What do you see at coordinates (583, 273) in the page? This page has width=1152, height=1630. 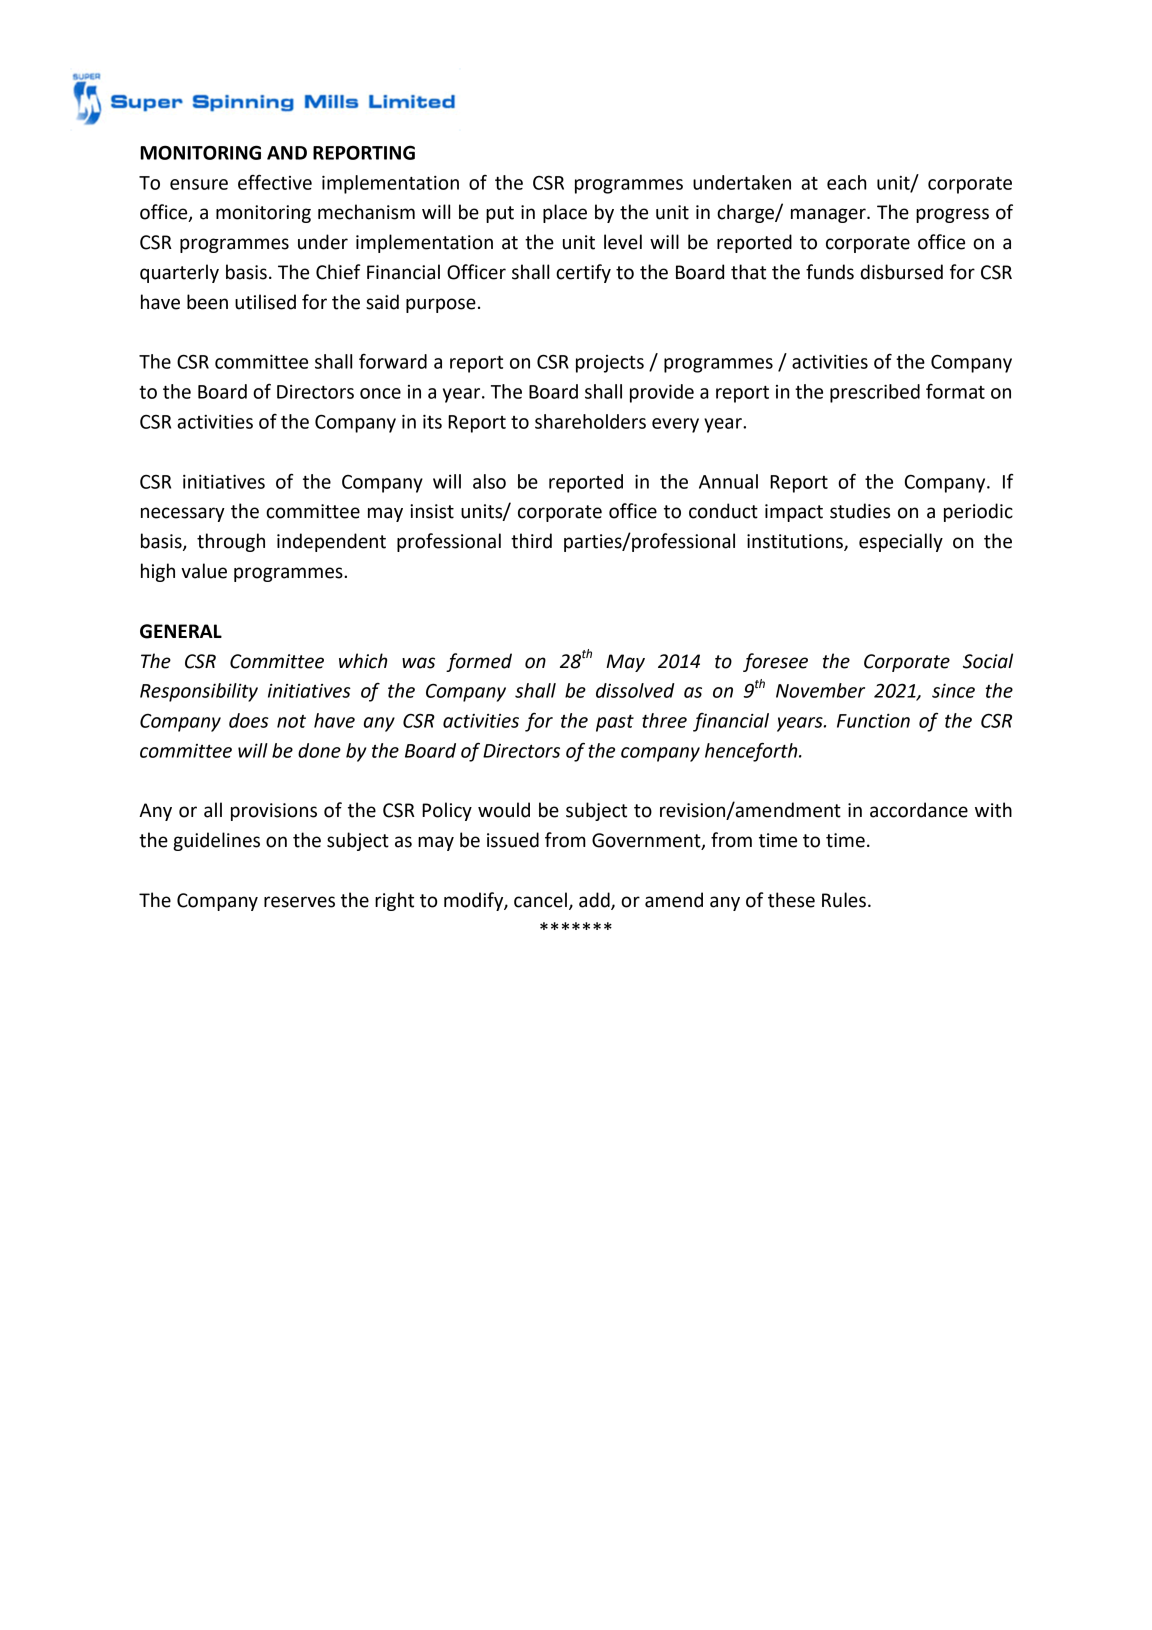 I see `certify` at bounding box center [583, 273].
